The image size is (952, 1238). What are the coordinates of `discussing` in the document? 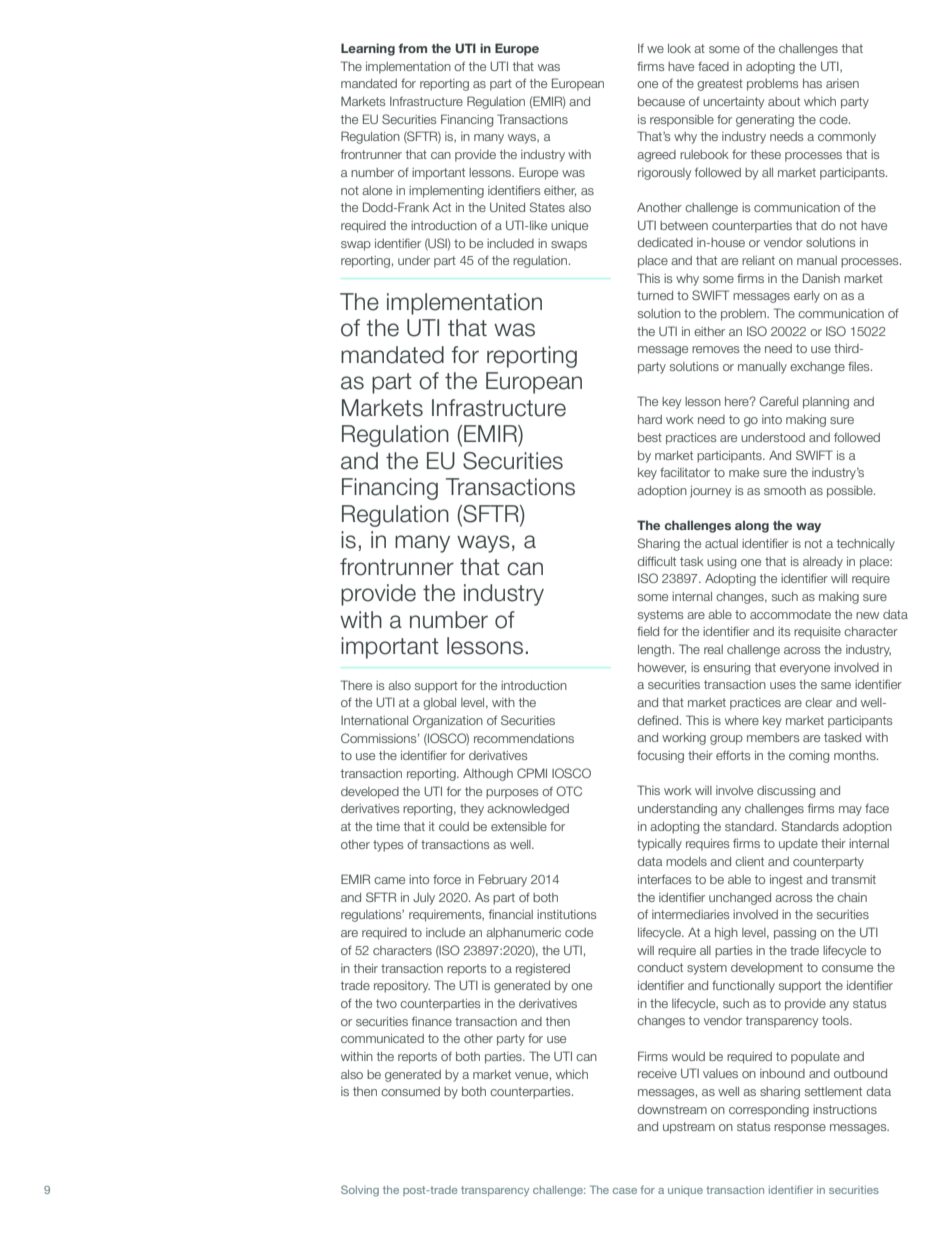 It's located at (786, 792).
